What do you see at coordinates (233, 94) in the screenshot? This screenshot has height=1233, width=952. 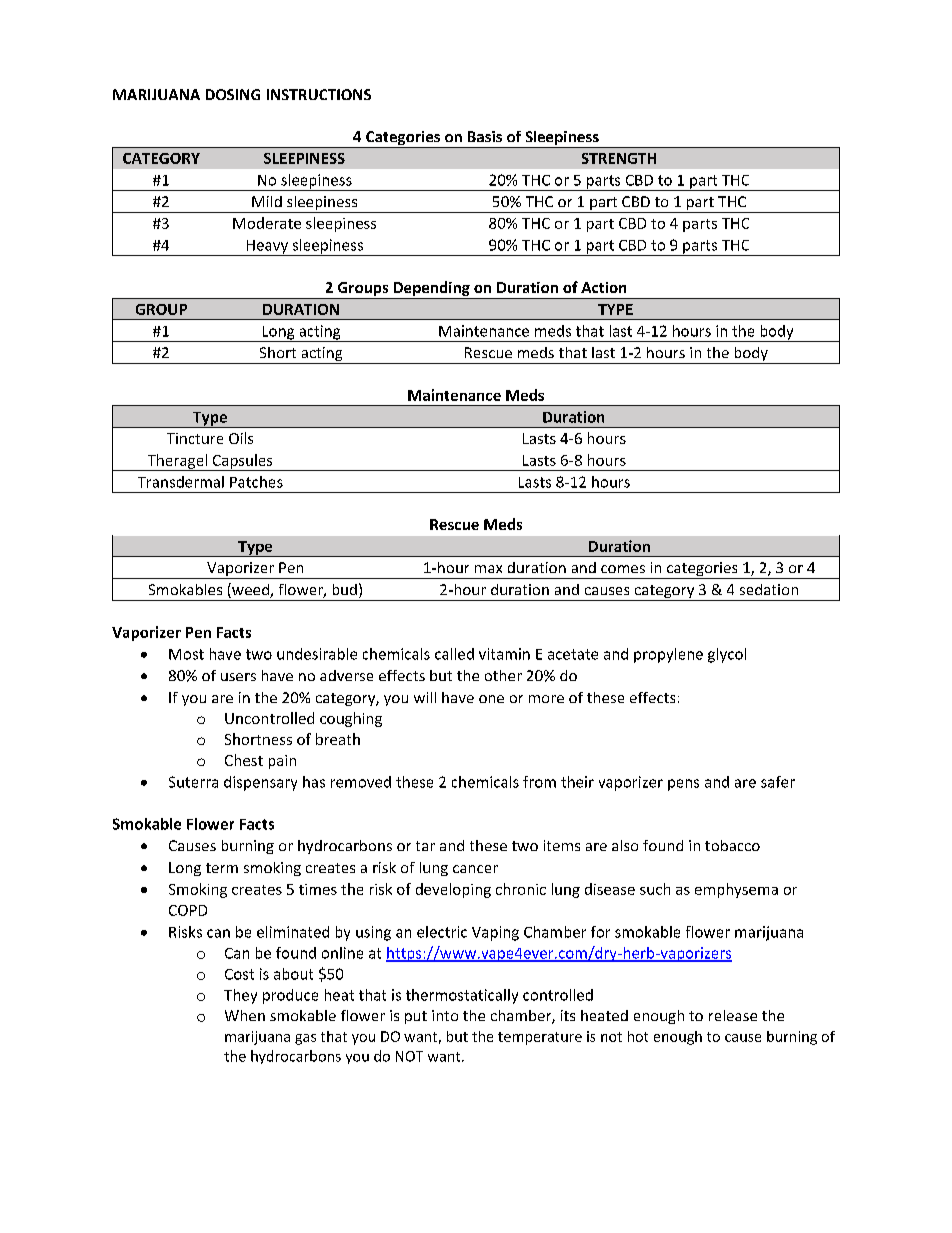 I see `DOSING` at bounding box center [233, 94].
